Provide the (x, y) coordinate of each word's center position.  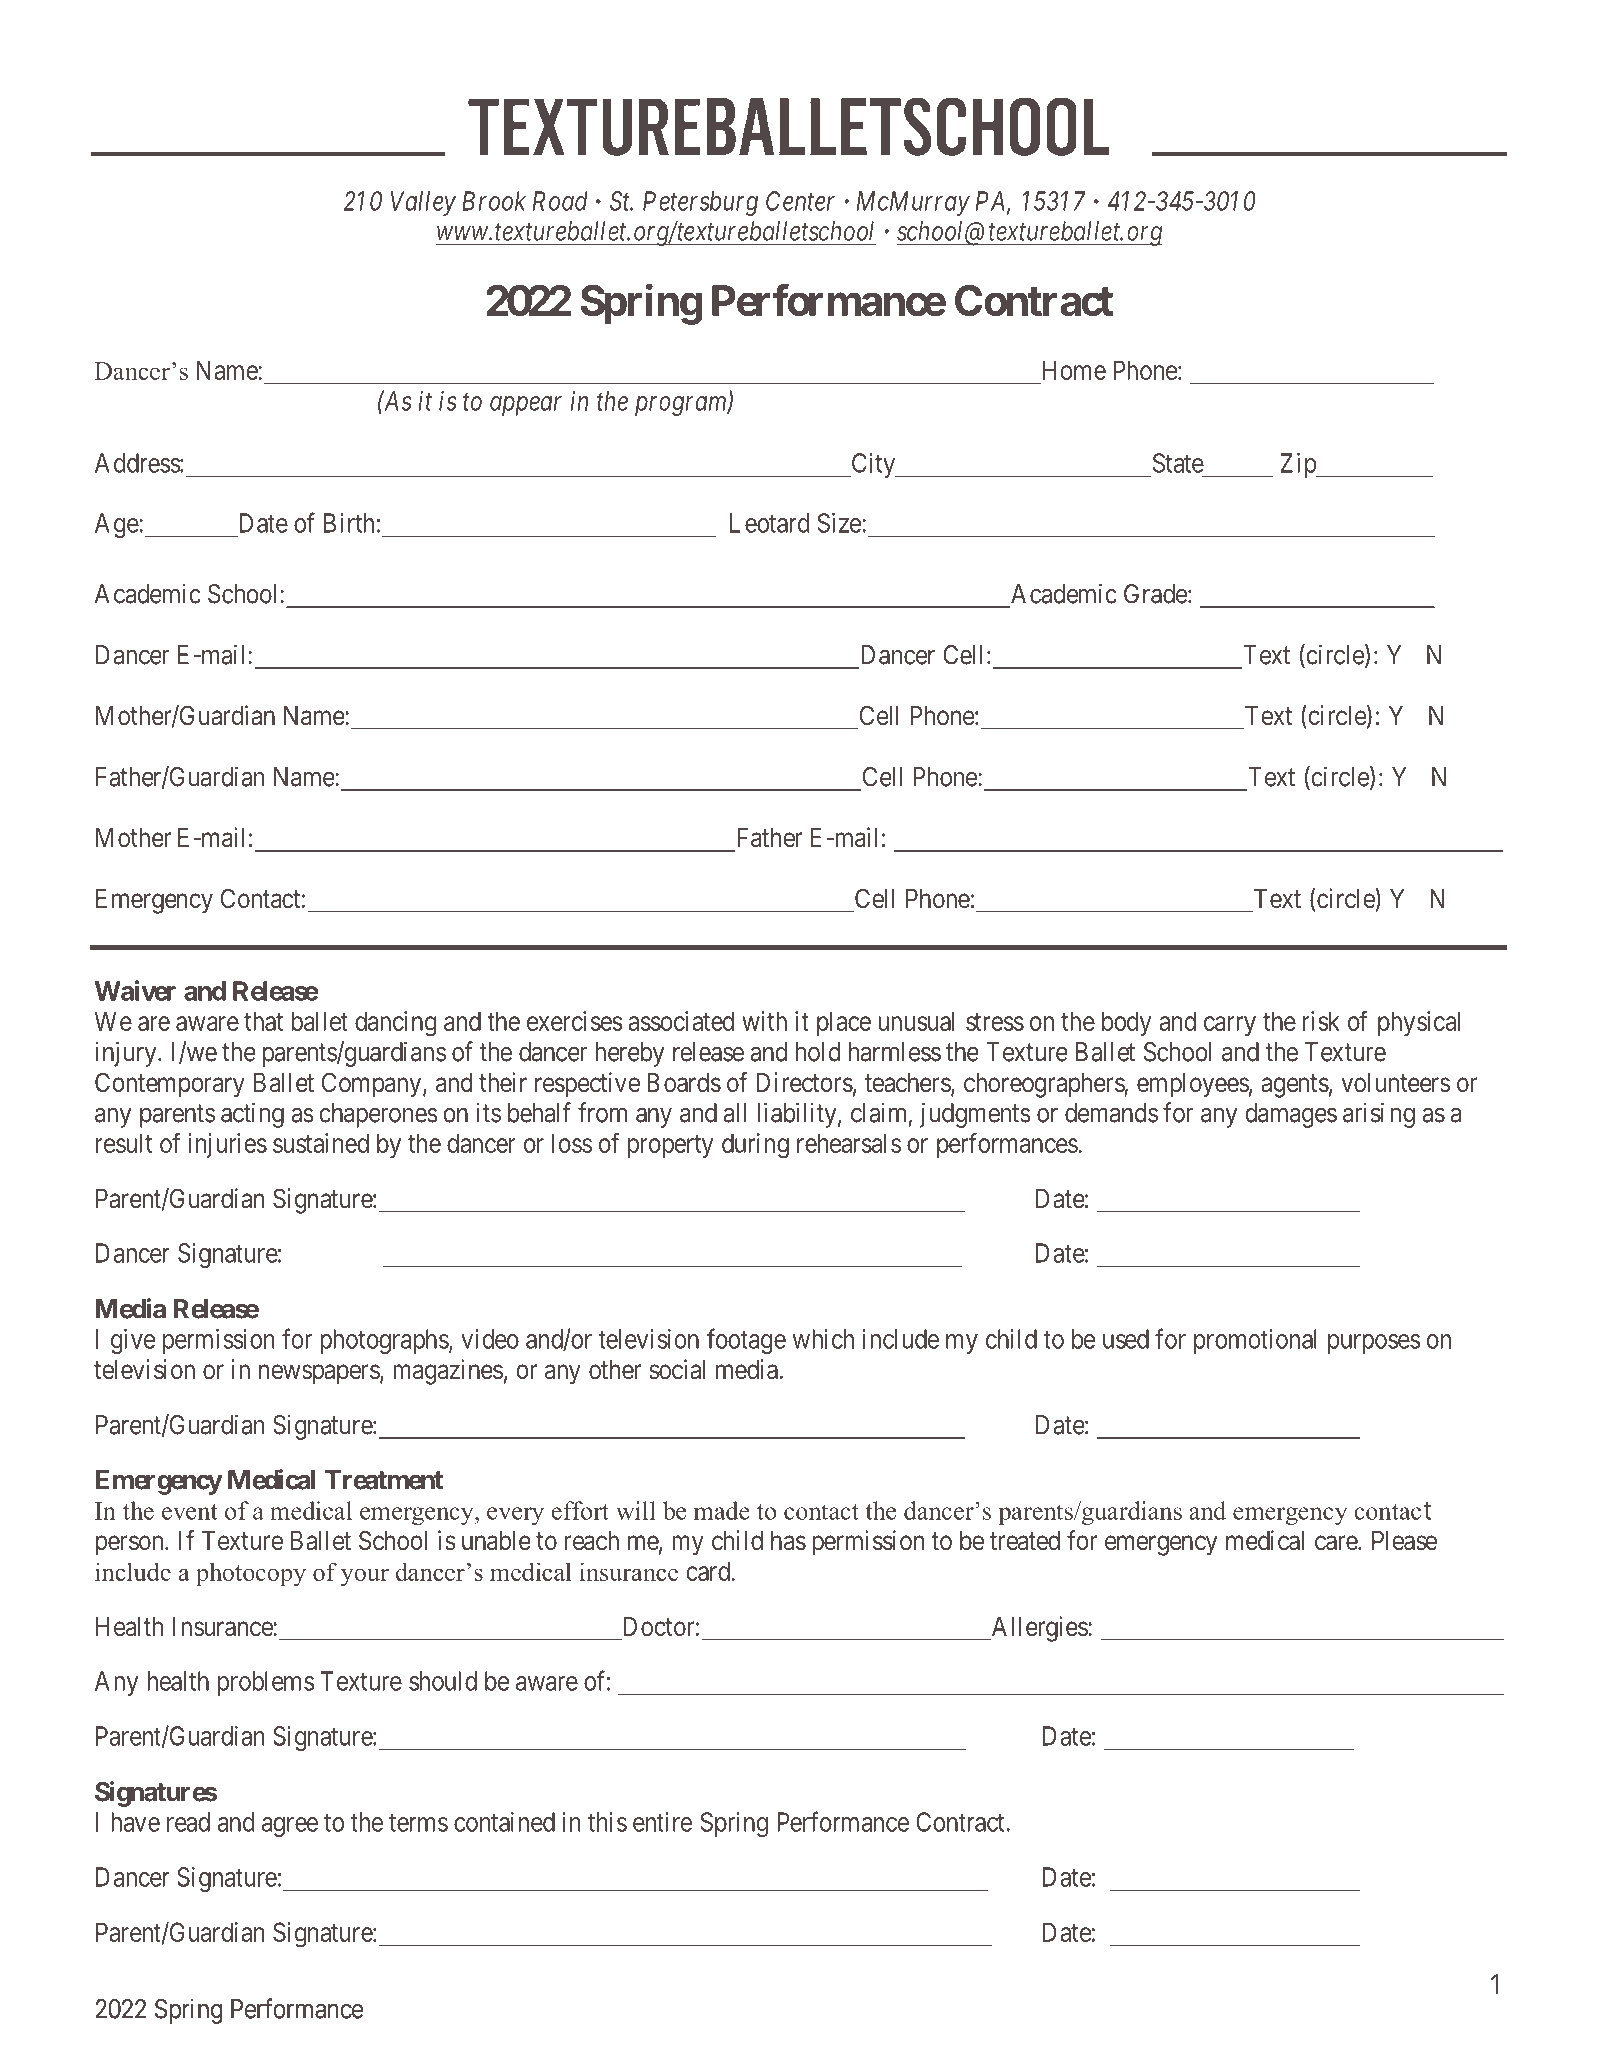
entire (662, 1822)
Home (1074, 370)
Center (800, 201)
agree (290, 1827)
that (263, 1021)
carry (1230, 1026)
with (764, 1021)
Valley (423, 203)
